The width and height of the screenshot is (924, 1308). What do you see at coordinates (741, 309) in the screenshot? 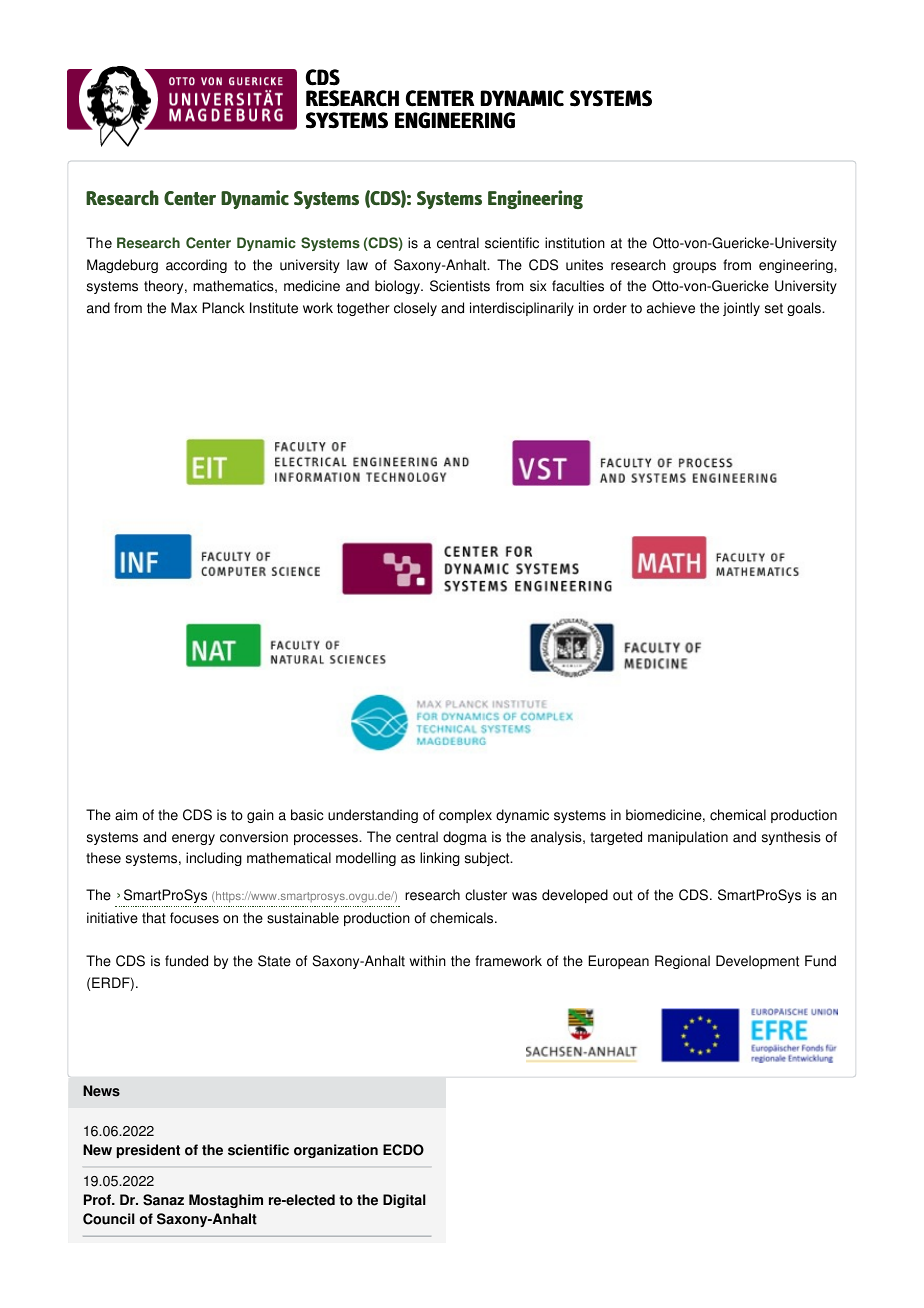
I see `jointly` at bounding box center [741, 309].
